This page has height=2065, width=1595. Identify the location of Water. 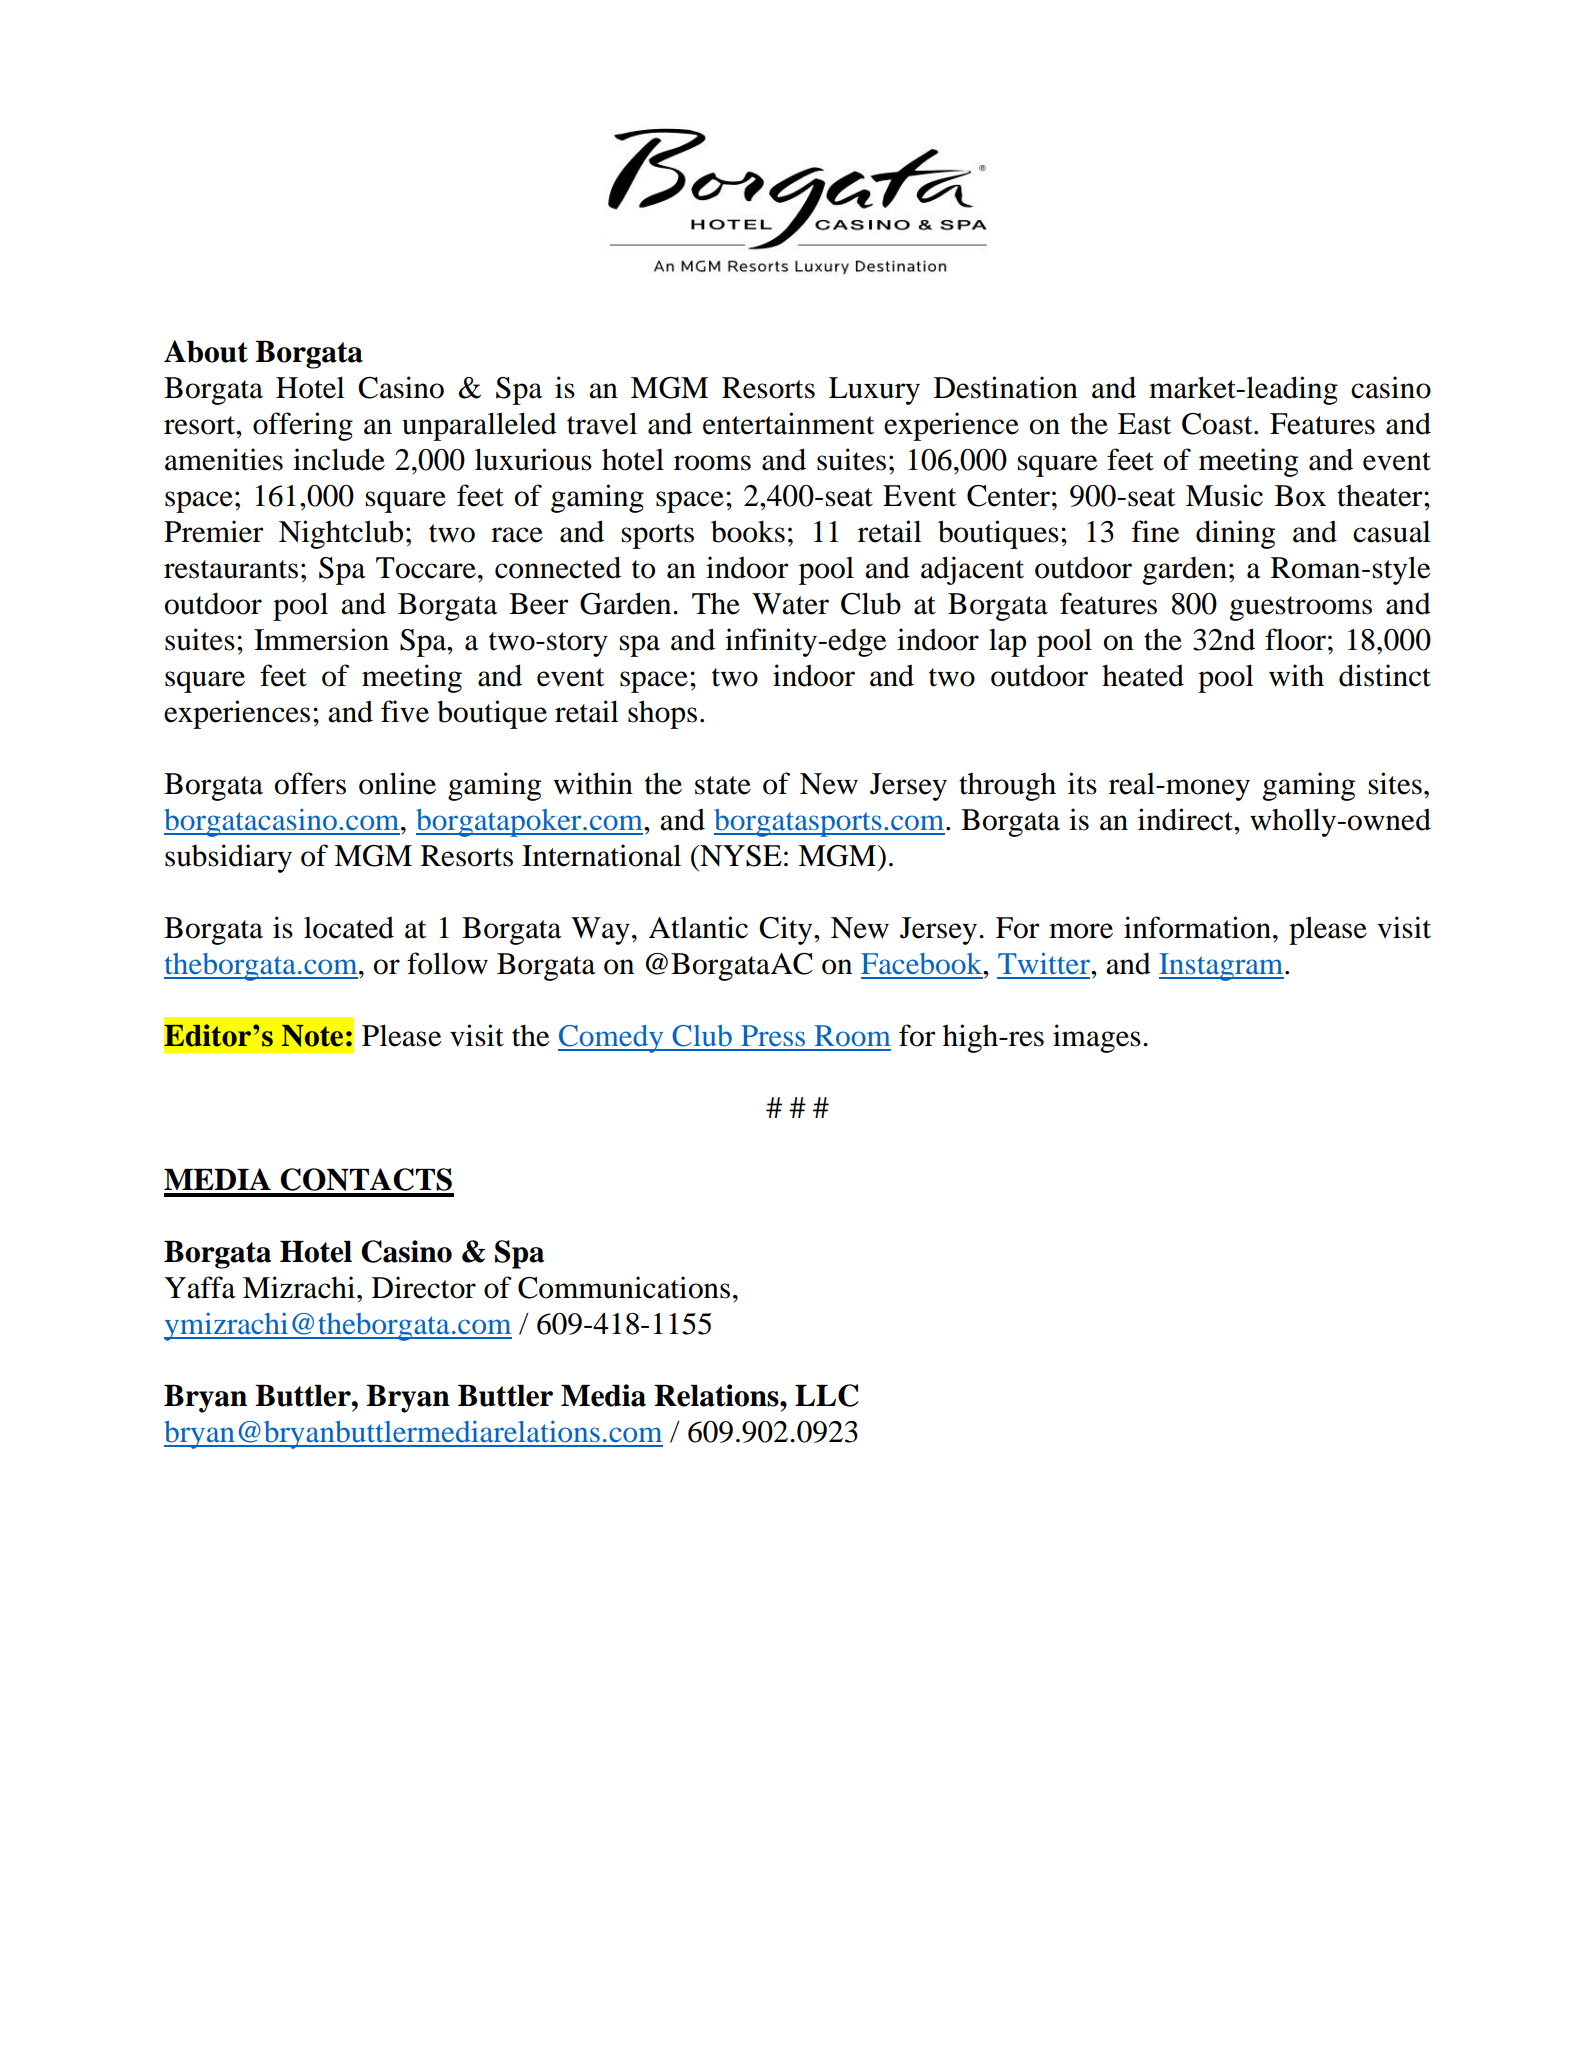
(790, 604).
